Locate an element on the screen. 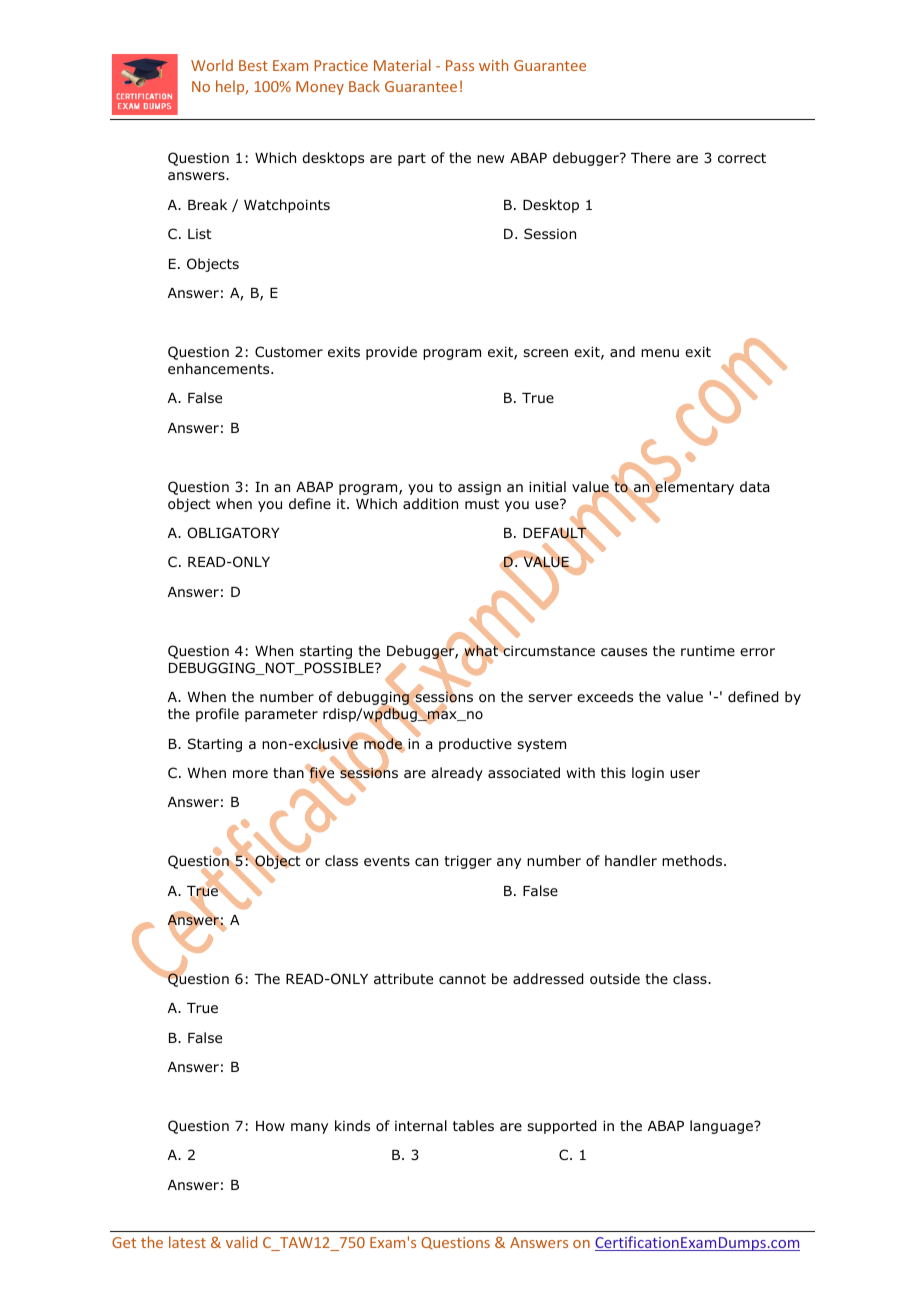  productive is located at coordinates (475, 745).
